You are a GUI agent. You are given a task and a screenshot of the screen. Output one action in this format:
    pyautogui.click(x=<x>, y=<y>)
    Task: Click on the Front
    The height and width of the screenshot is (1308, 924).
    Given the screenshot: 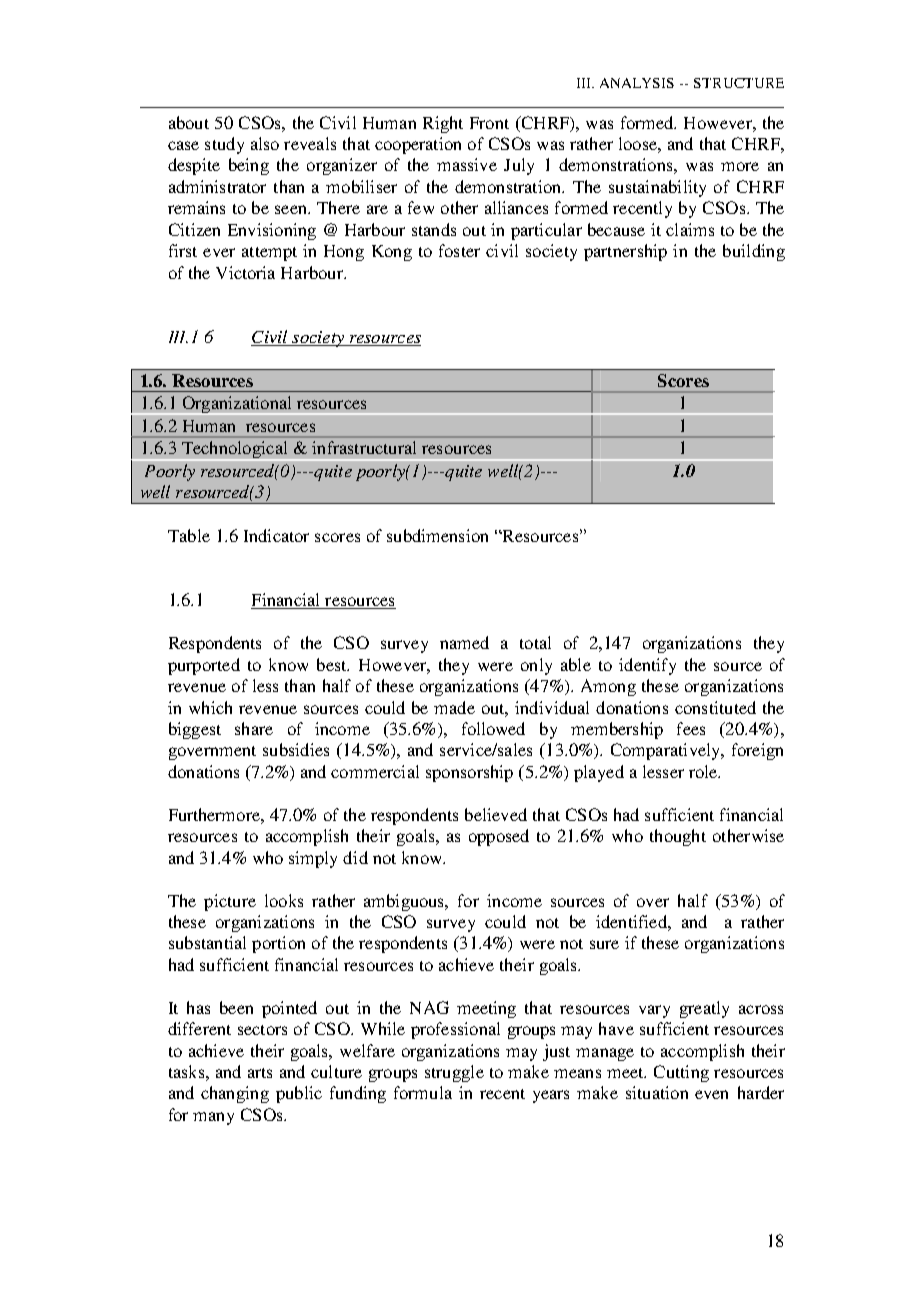 What is the action you would take?
    pyautogui.click(x=489, y=123)
